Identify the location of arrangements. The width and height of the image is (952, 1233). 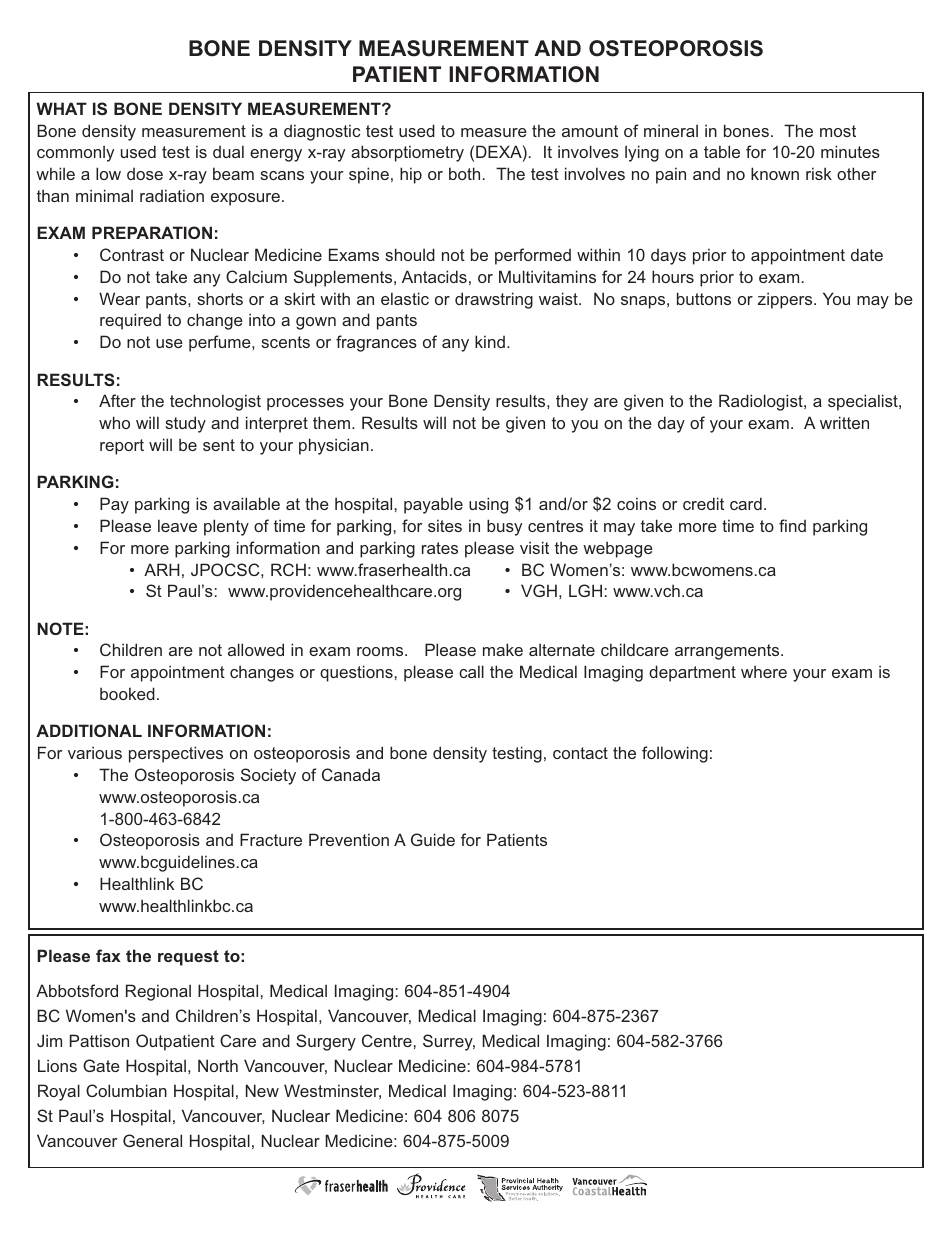
(728, 652).
